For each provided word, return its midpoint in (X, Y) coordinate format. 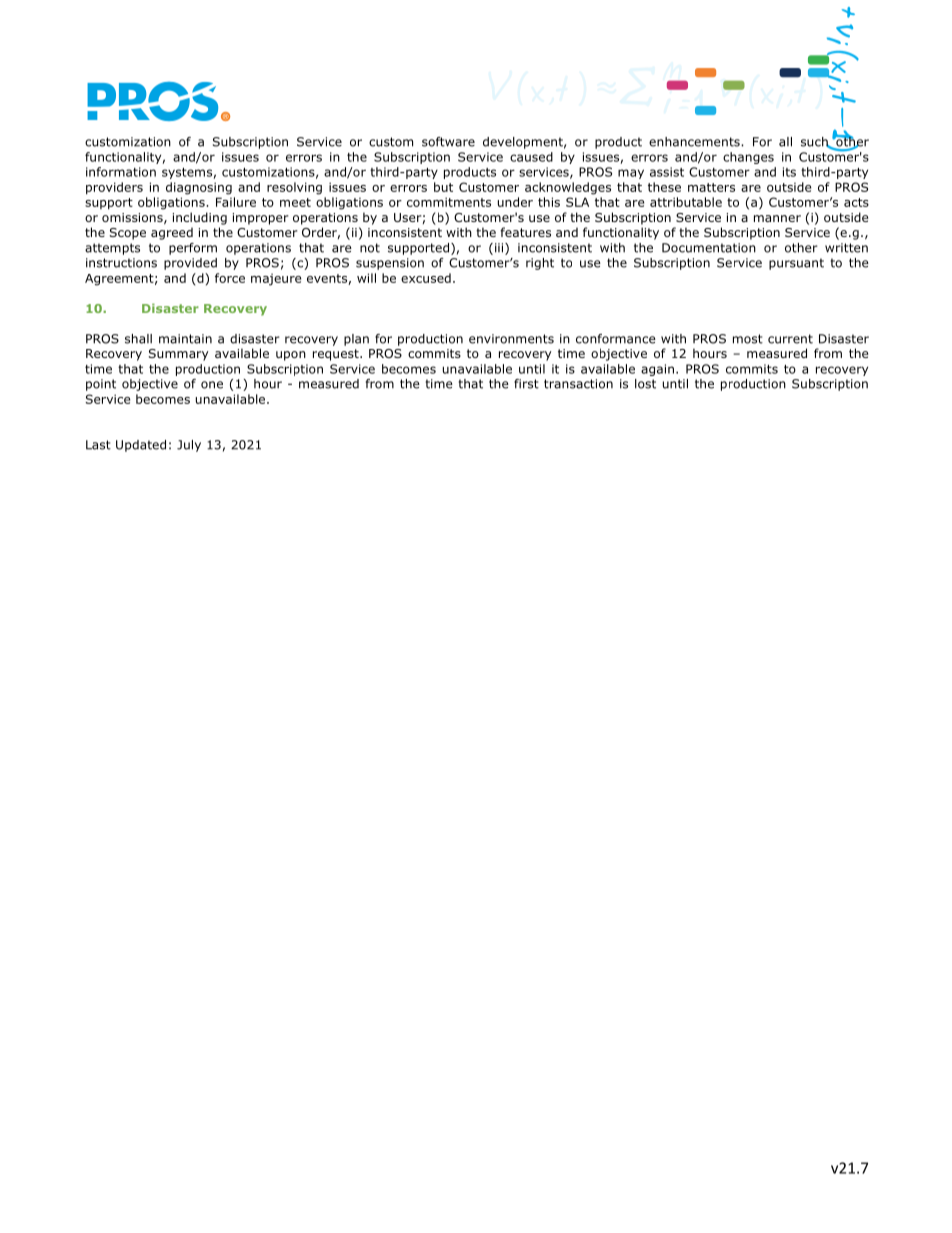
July (189, 446)
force (230, 278)
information (121, 172)
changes (748, 158)
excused (426, 278)
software (448, 142)
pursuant (796, 264)
